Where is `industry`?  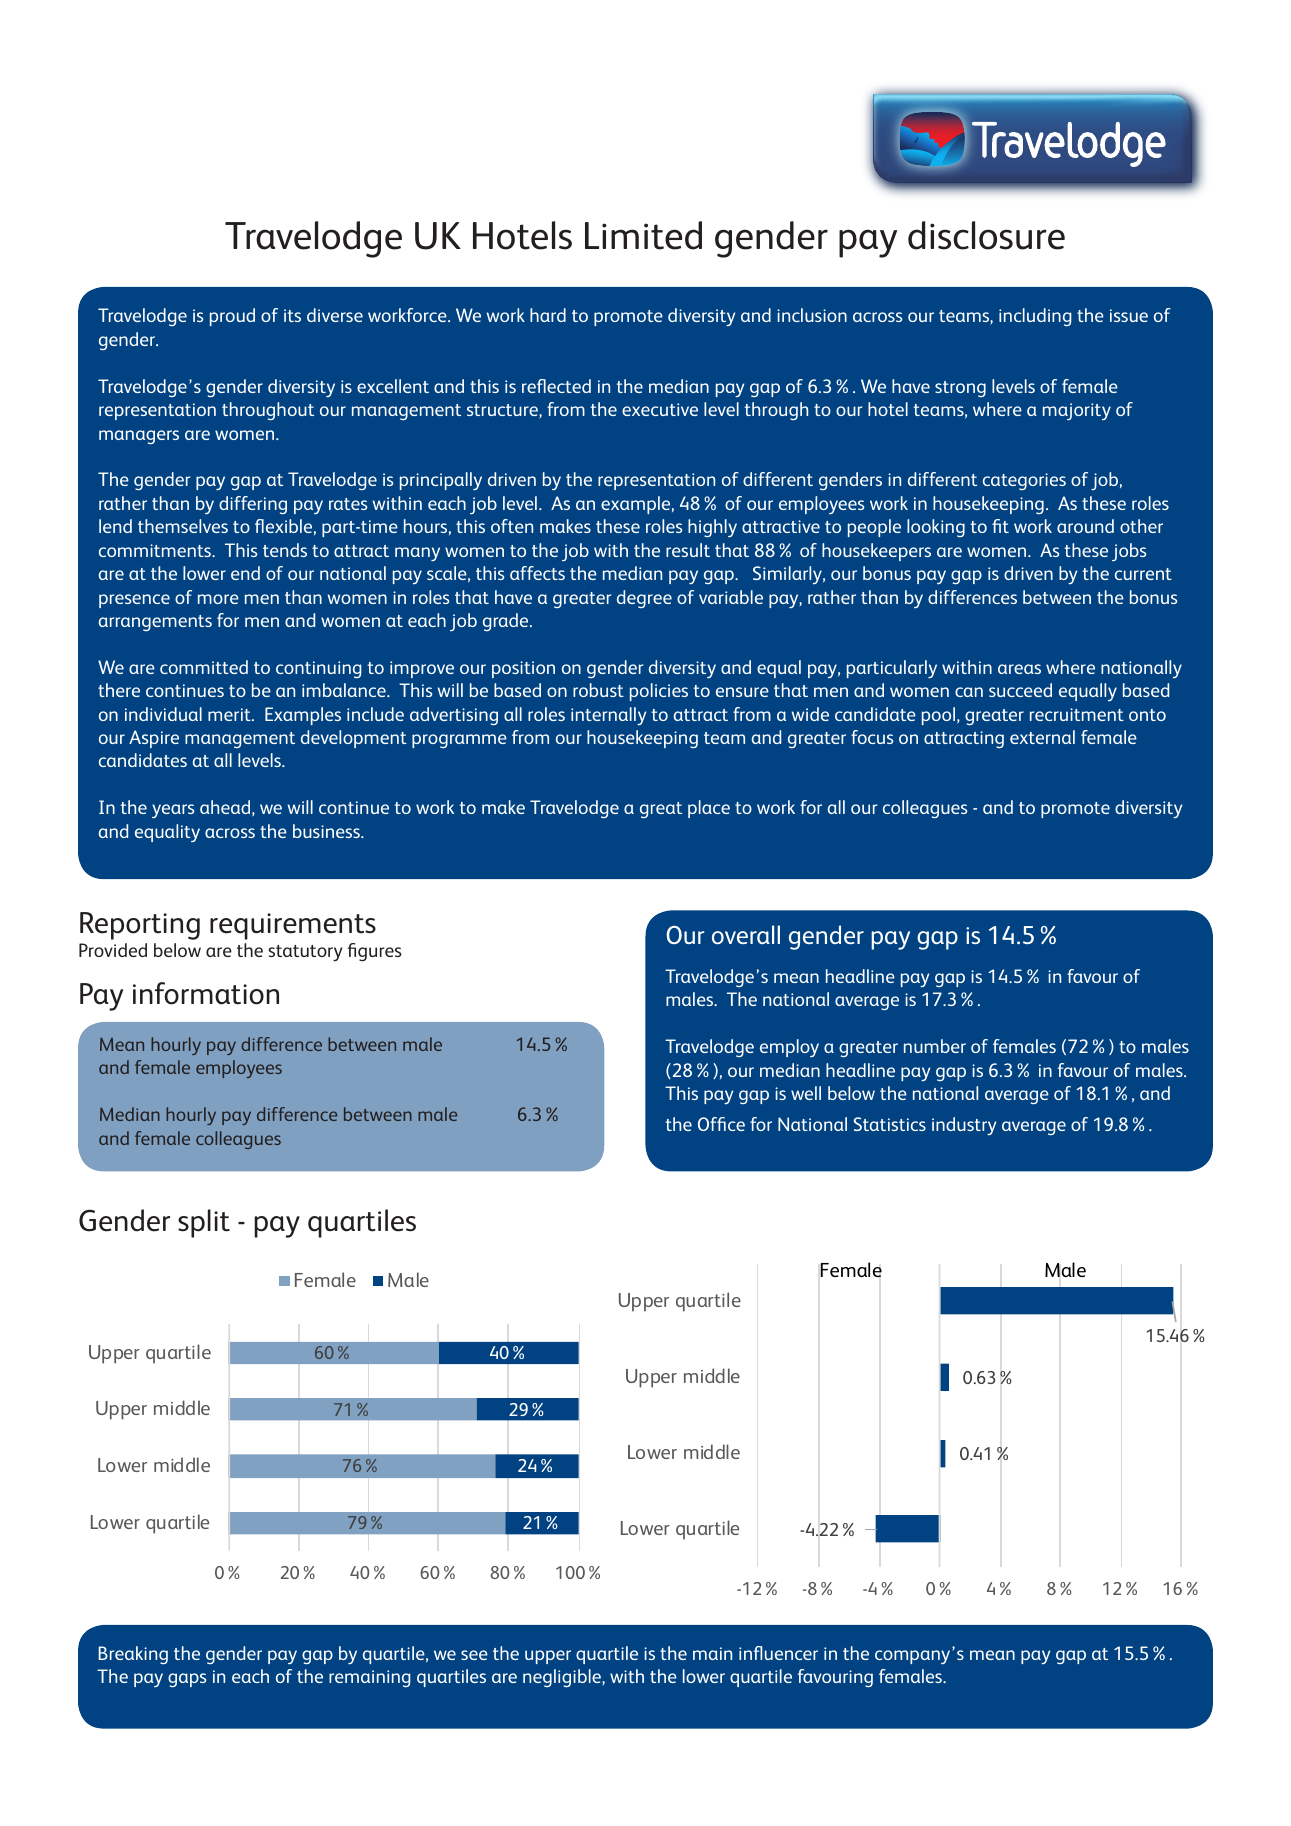
industry is located at coordinates (964, 1126).
